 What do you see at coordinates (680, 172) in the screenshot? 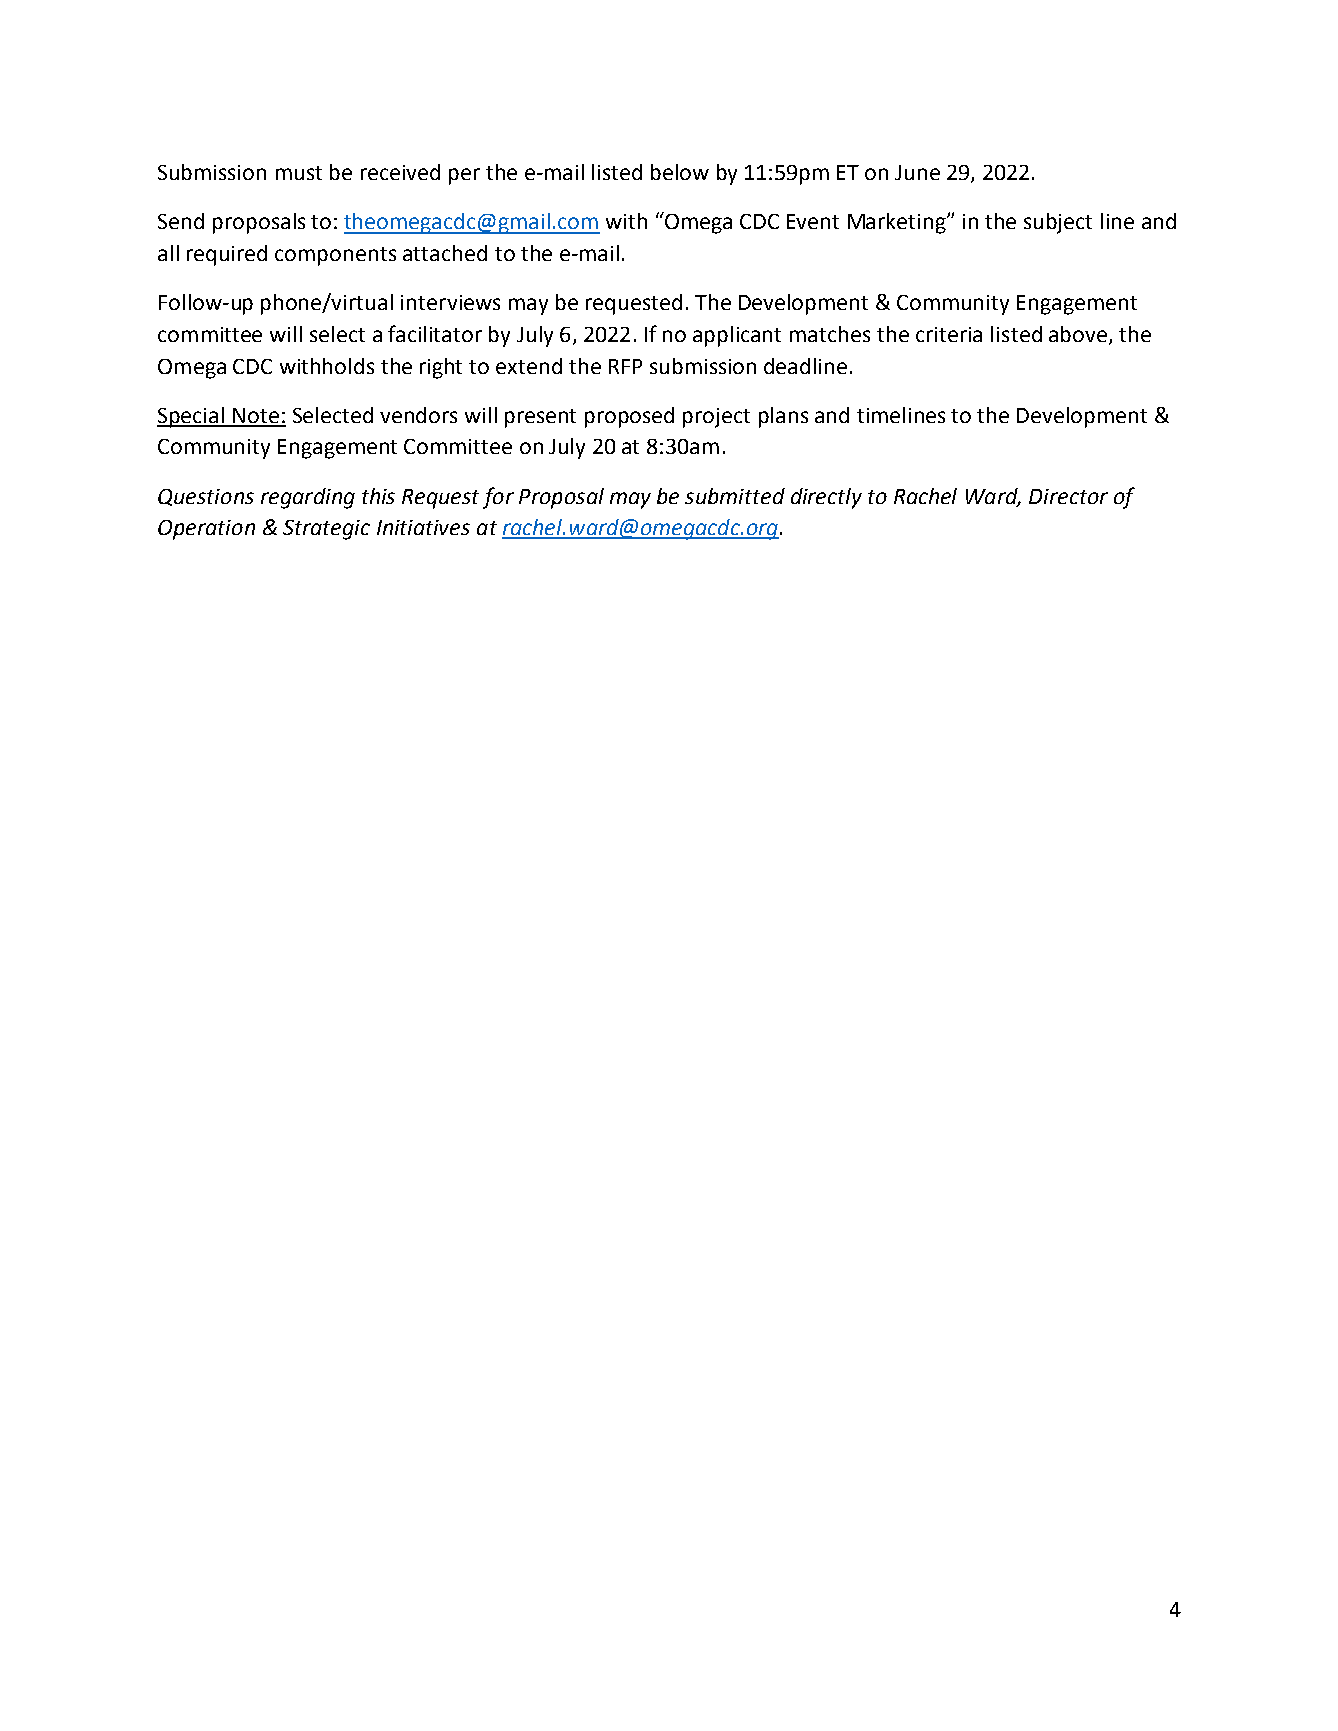
I see `below` at bounding box center [680, 172].
